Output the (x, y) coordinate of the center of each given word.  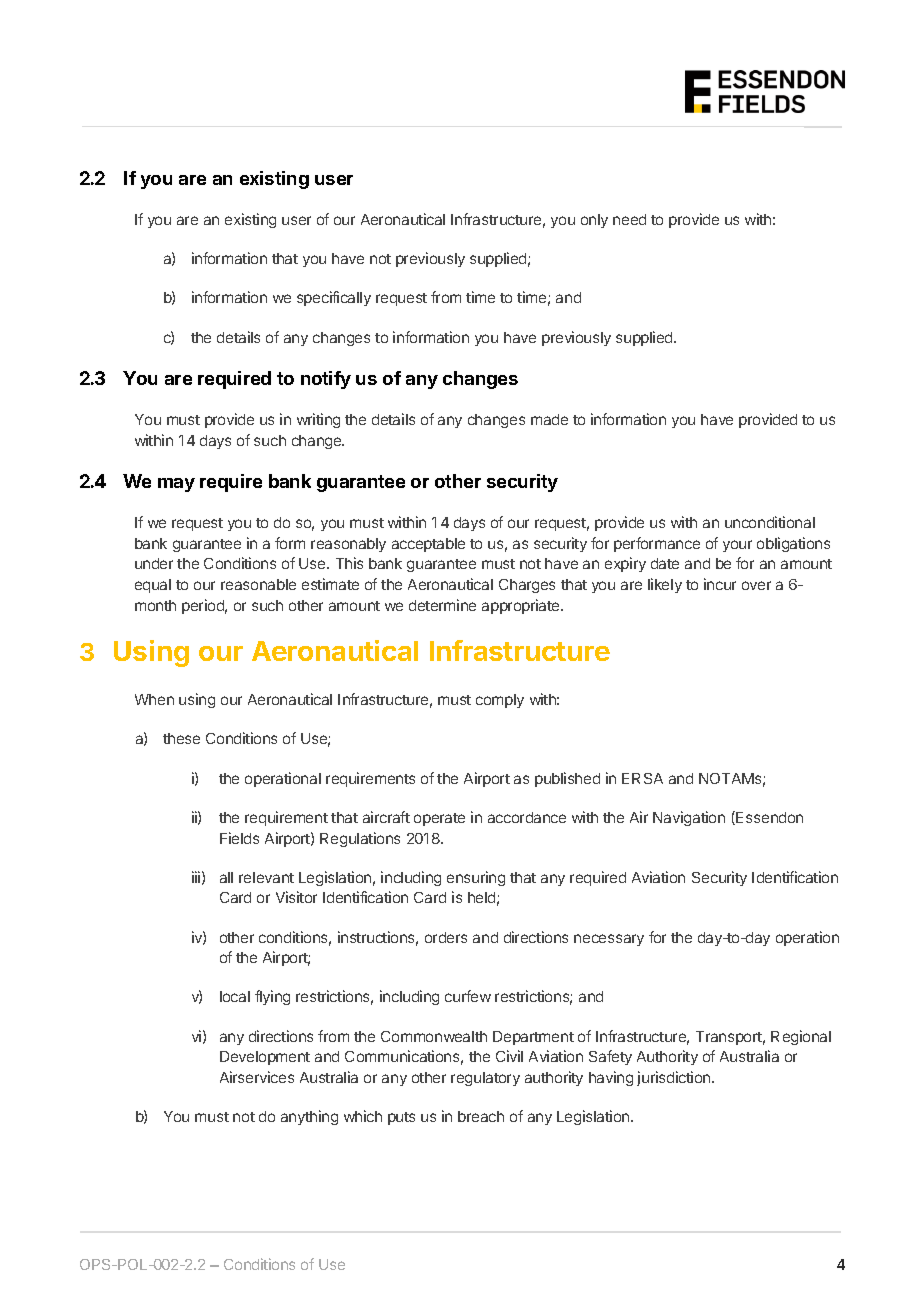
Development (265, 1058)
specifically (334, 298)
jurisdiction (675, 1078)
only (594, 221)
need (629, 219)
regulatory (485, 1079)
